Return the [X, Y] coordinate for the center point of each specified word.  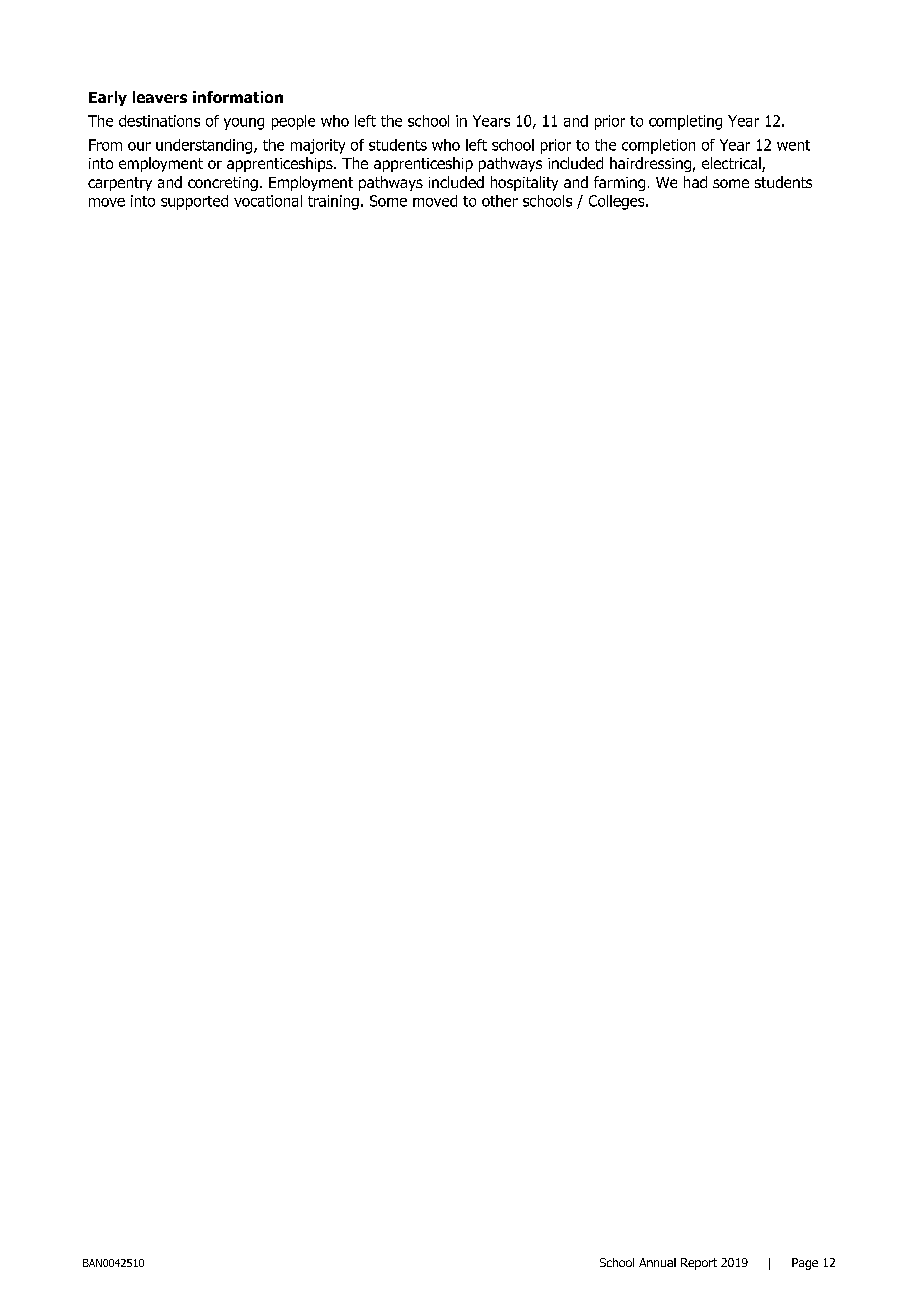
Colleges [618, 202]
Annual [657, 1262]
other [500, 201]
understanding [204, 146]
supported [194, 202]
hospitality [524, 183]
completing [685, 122]
